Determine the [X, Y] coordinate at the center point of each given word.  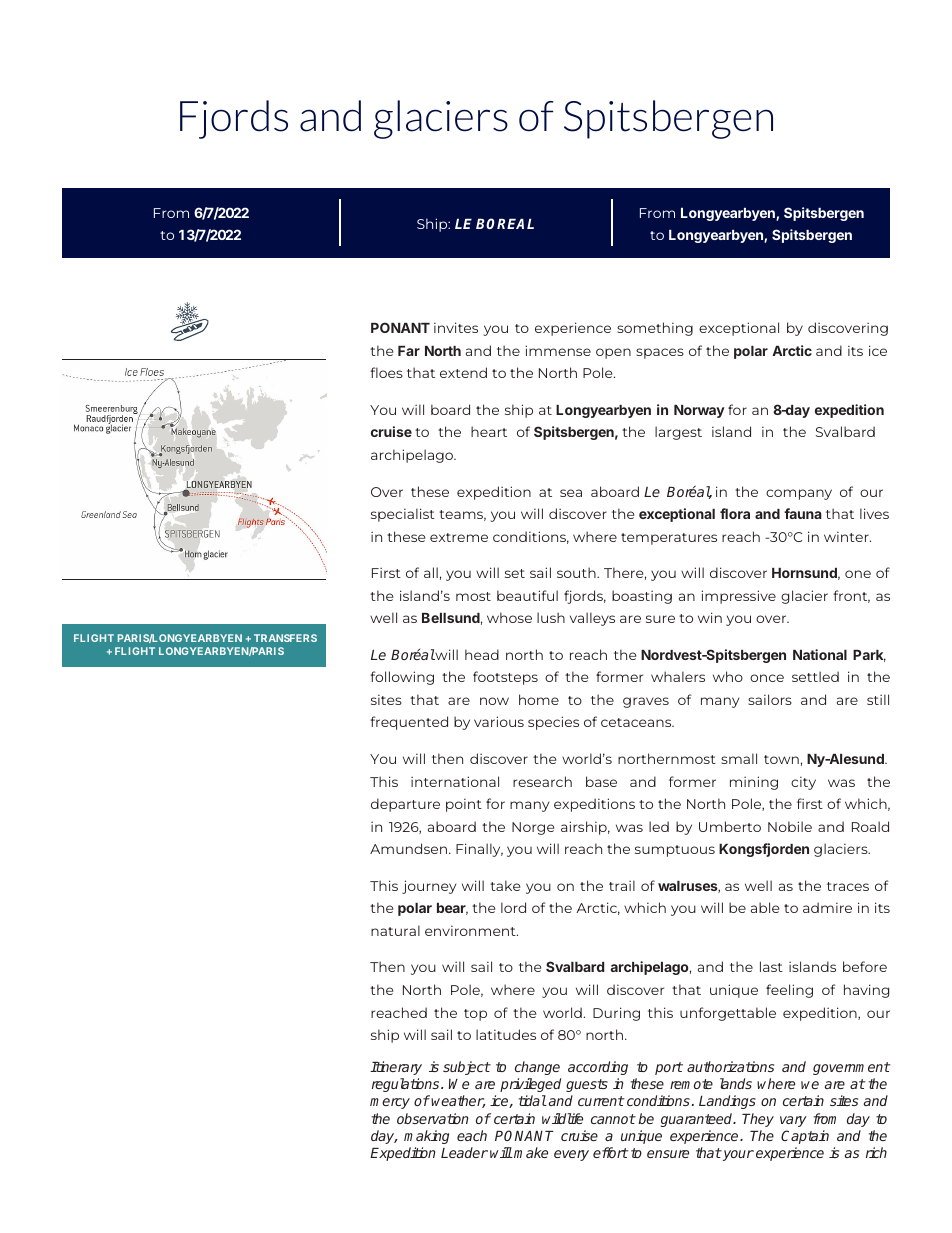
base [601, 781]
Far [409, 351]
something [655, 329]
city [803, 783]
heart [489, 431]
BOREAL [505, 223]
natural [395, 930]
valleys [592, 619]
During [616, 1014]
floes [386, 372]
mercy [390, 1103]
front [851, 596]
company [799, 494]
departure [405, 805]
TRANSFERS [285, 638]
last [771, 966]
